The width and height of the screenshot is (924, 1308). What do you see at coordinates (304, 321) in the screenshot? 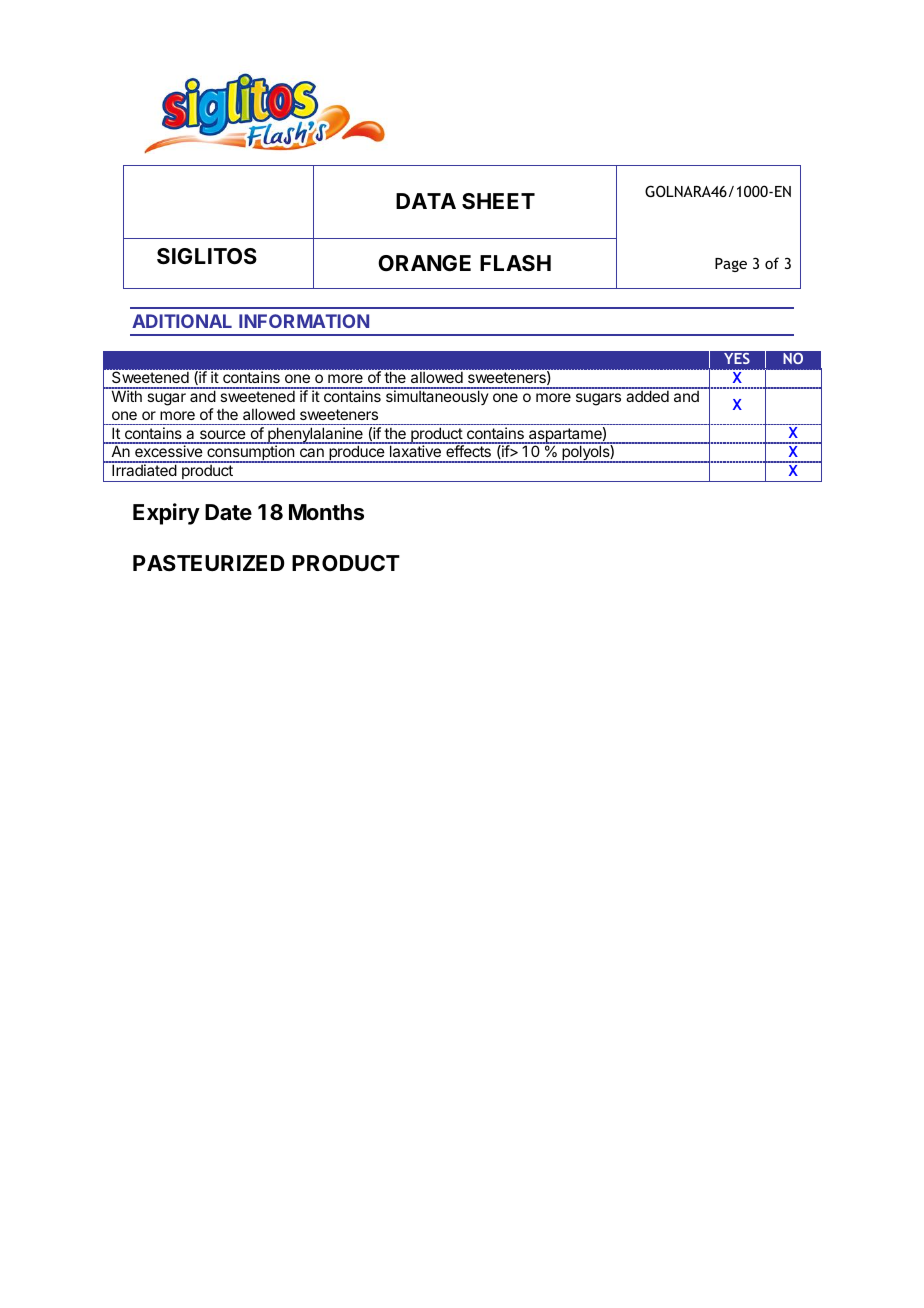
I see `INFORMATION` at bounding box center [304, 321].
